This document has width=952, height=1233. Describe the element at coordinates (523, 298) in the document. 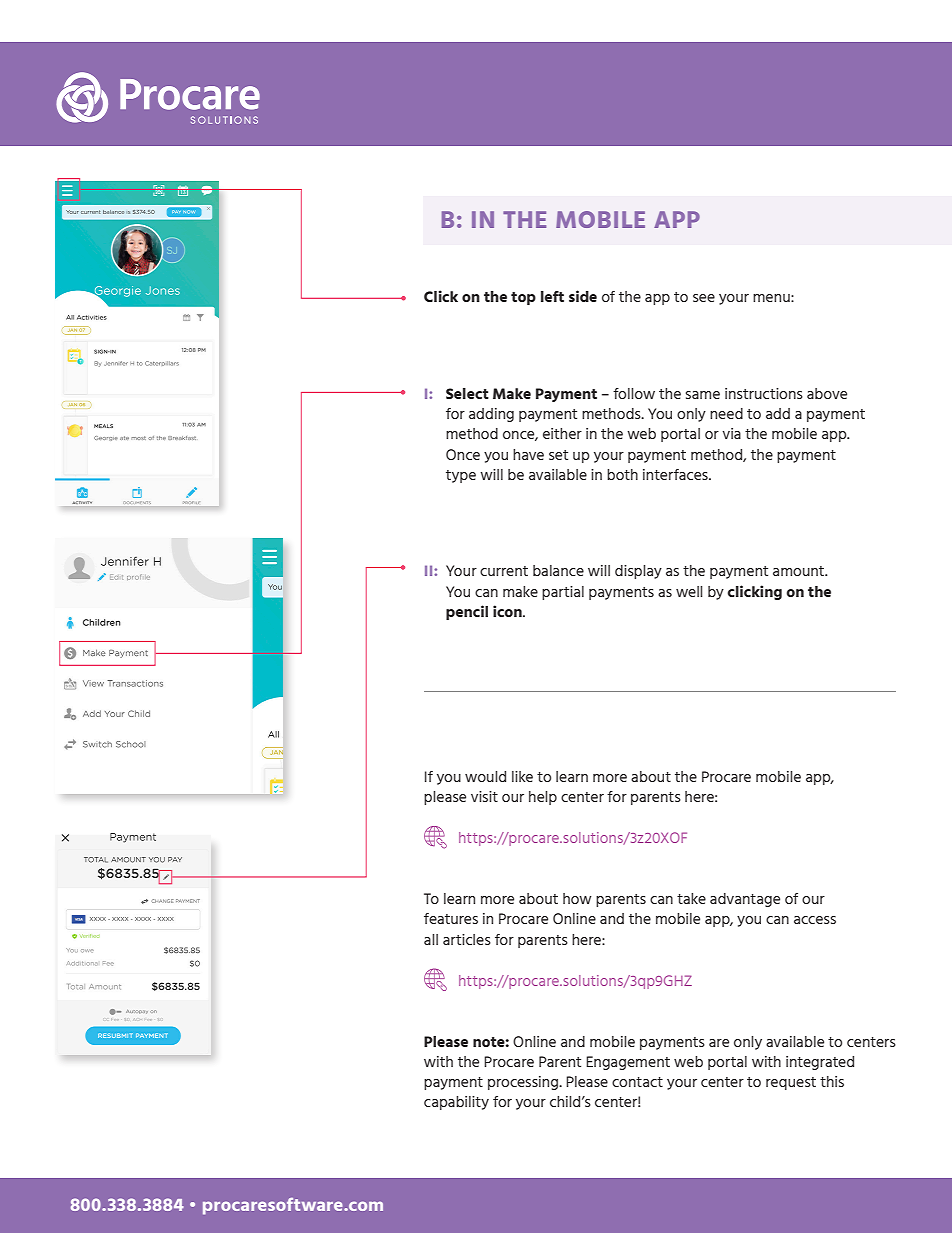

I see `top` at that location.
